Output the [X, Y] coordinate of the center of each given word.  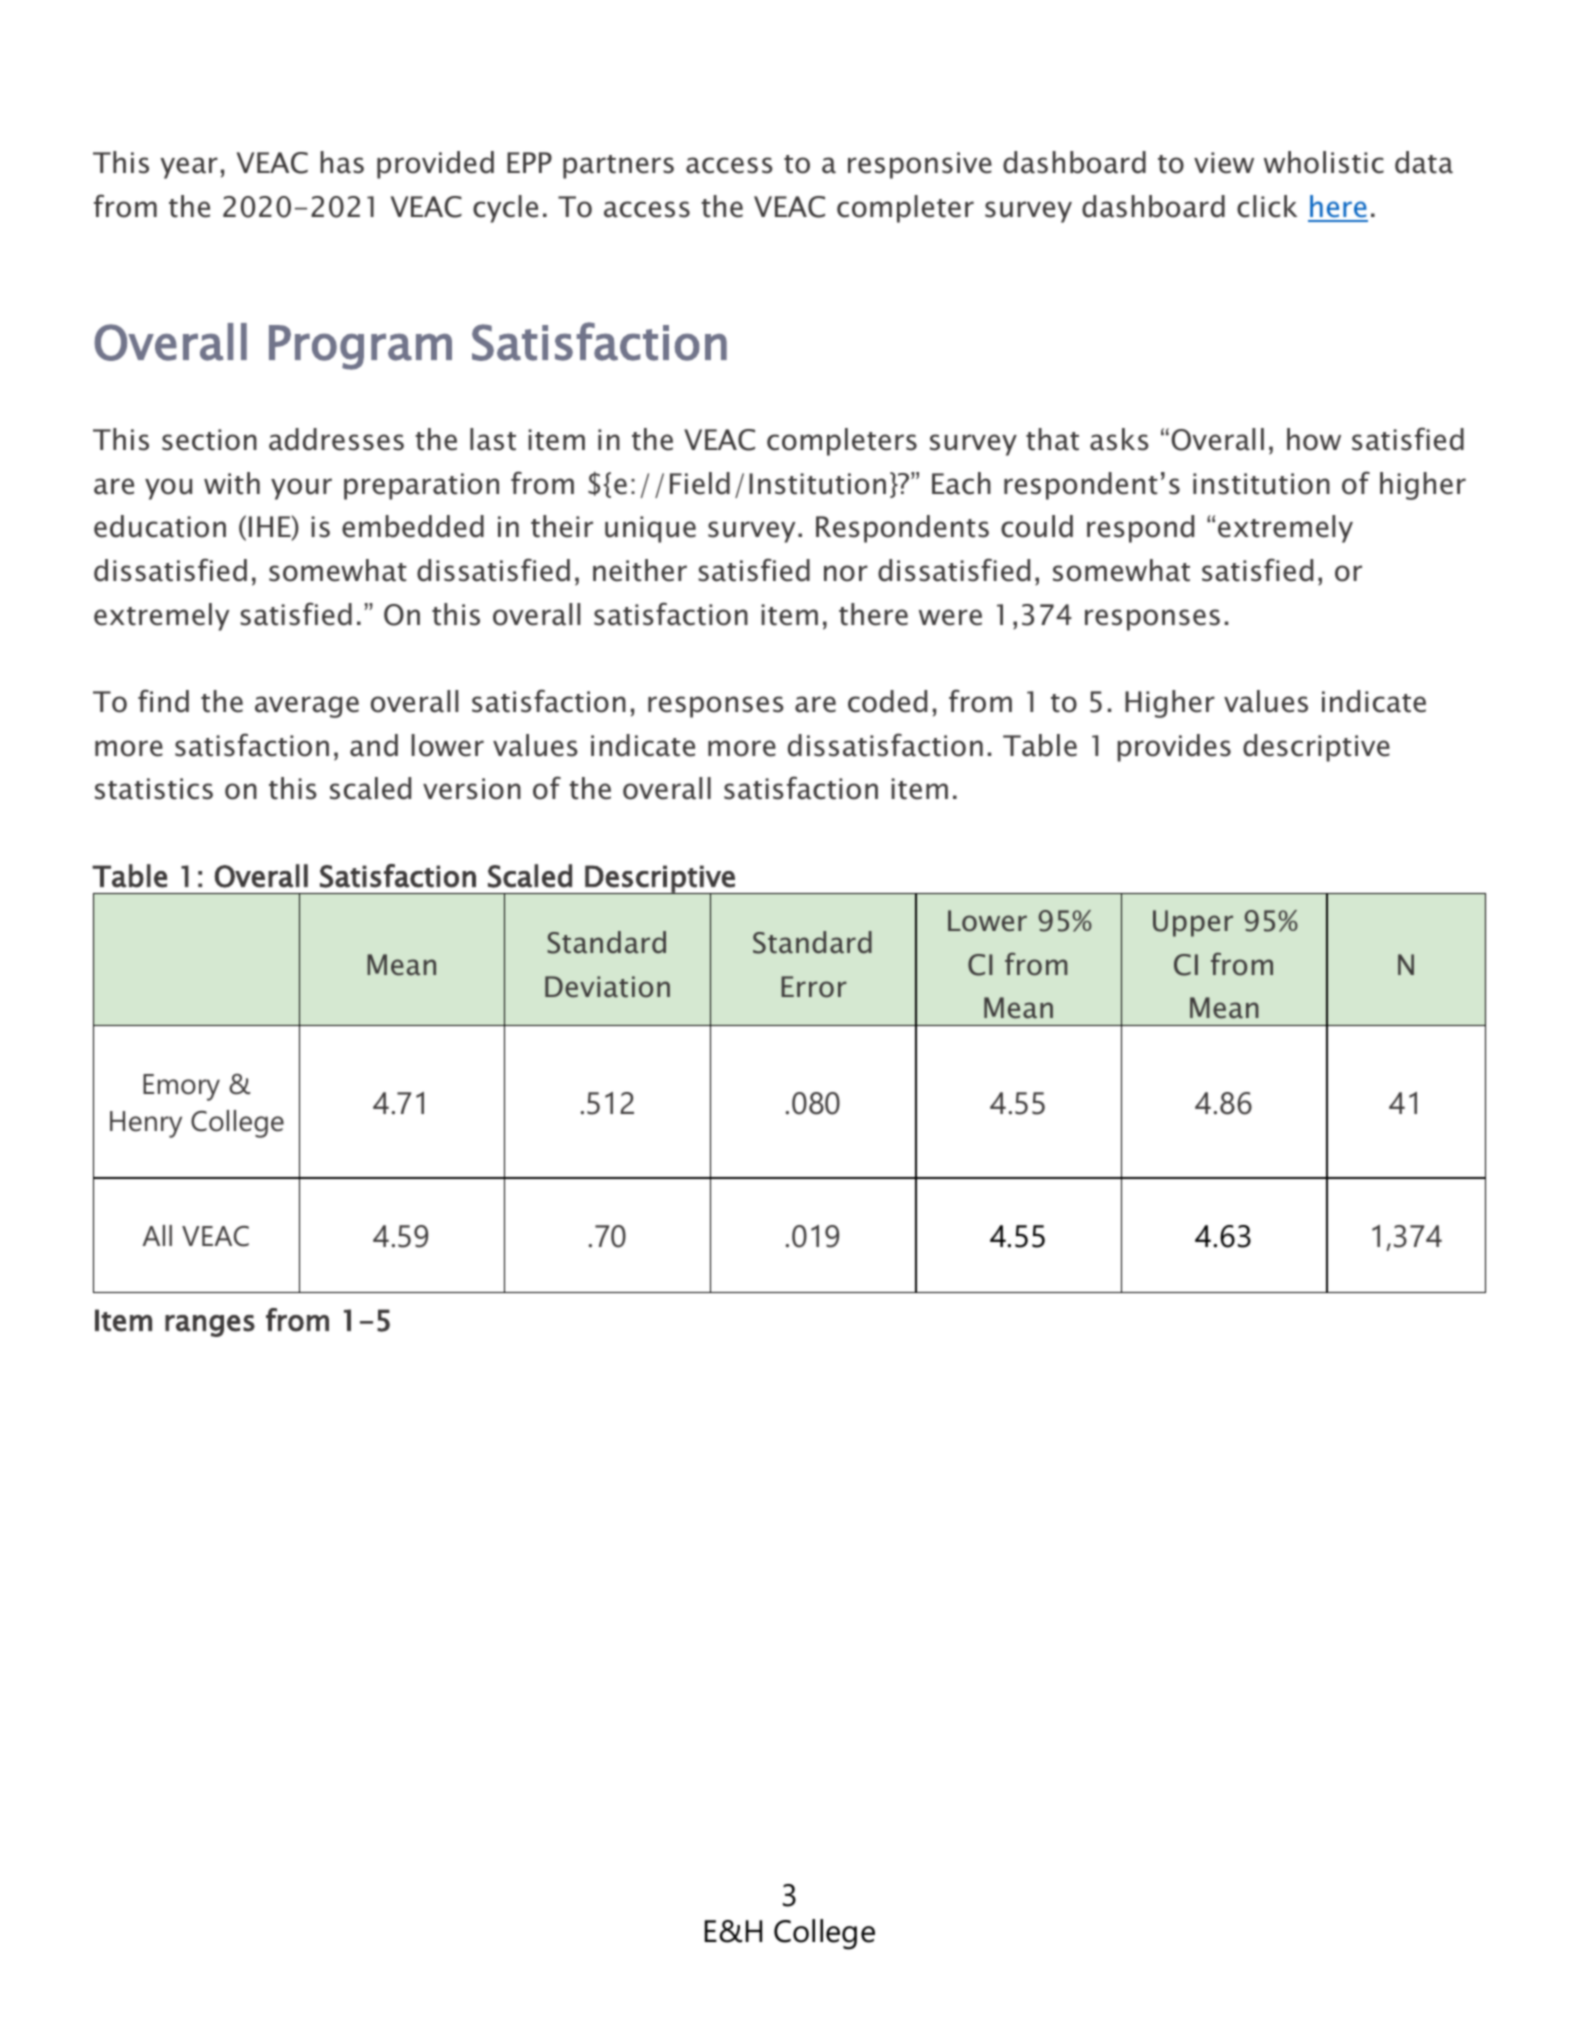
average [307, 707]
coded [887, 701]
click [1267, 206]
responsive [920, 165]
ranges [210, 1326]
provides [1174, 748]
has [342, 162]
